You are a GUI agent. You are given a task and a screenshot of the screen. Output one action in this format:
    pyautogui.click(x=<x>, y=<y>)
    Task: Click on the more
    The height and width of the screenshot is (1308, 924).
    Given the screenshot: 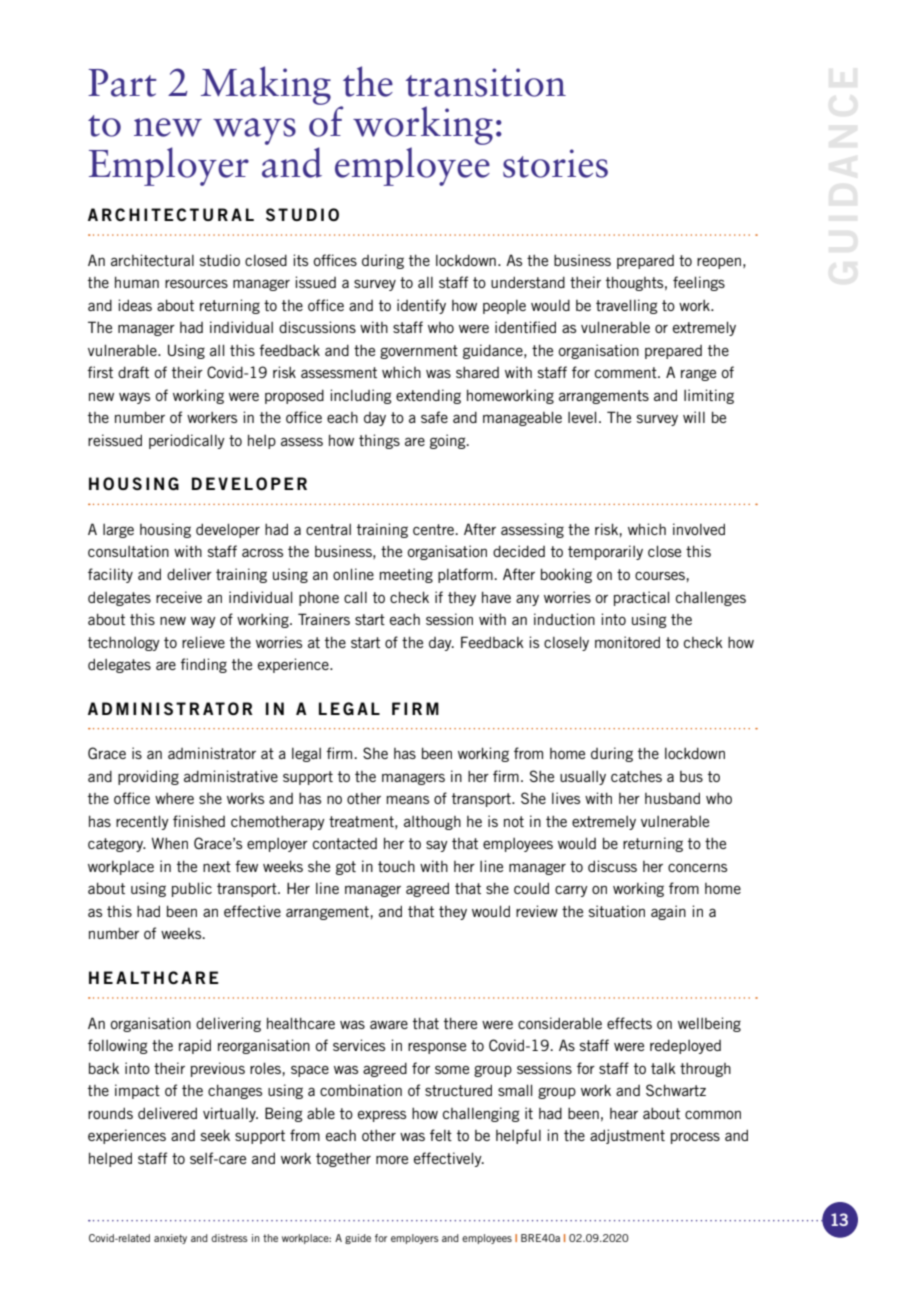 What is the action you would take?
    pyautogui.click(x=392, y=1159)
